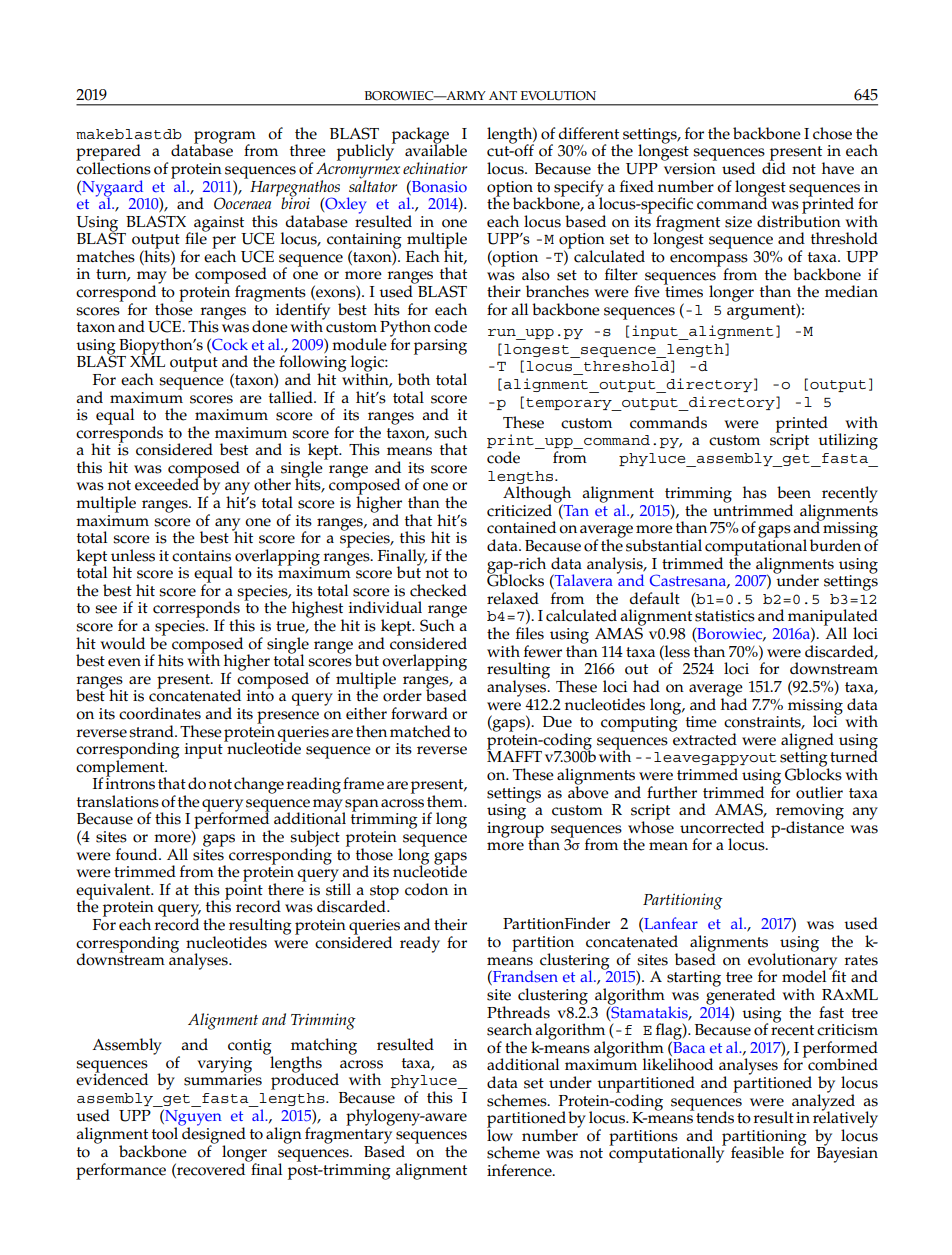 This screenshot has width=952, height=1255. Describe the element at coordinates (436, 149) in the screenshot. I see `available` at that location.
